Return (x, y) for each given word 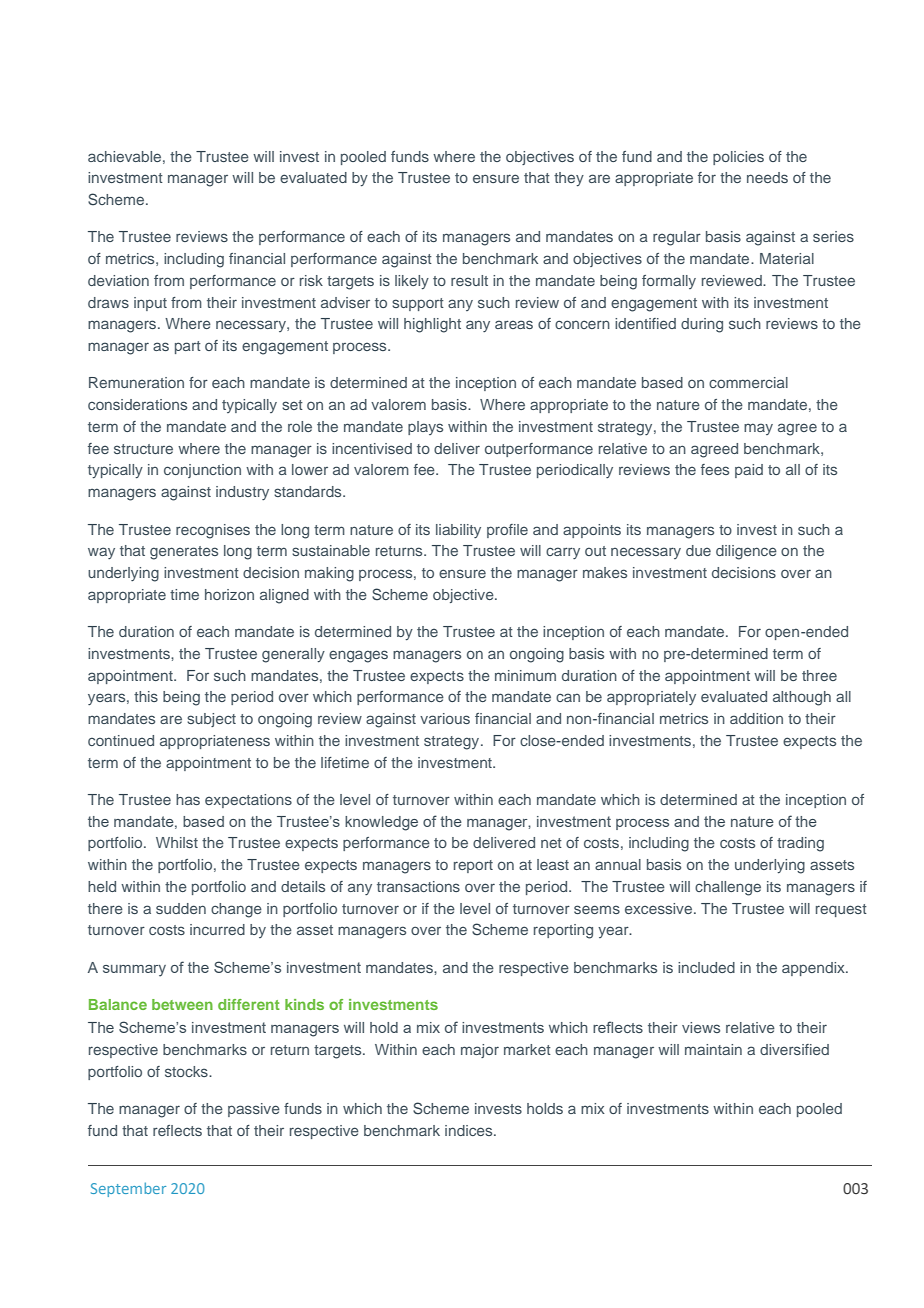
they (569, 179)
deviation (118, 280)
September (128, 1189)
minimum (525, 675)
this (146, 696)
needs (767, 177)
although (802, 698)
